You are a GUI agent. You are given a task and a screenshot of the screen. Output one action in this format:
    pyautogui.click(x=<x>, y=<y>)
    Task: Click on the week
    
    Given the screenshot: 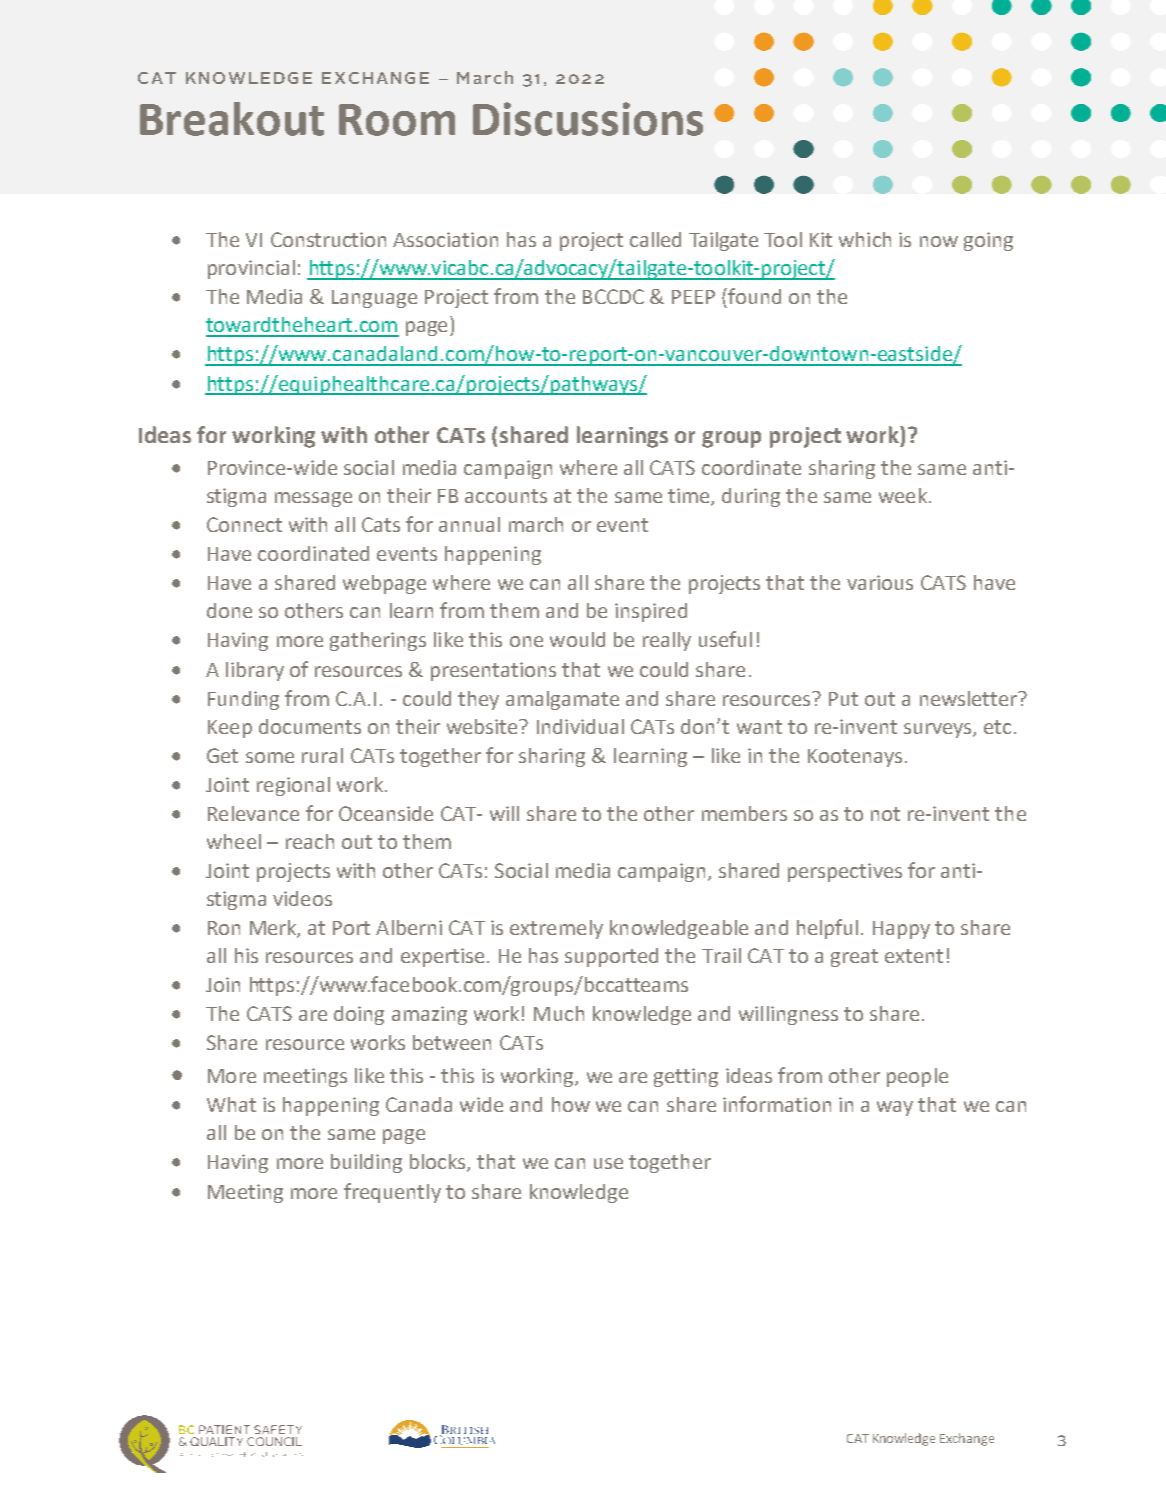 What is the action you would take?
    pyautogui.click(x=903, y=495)
